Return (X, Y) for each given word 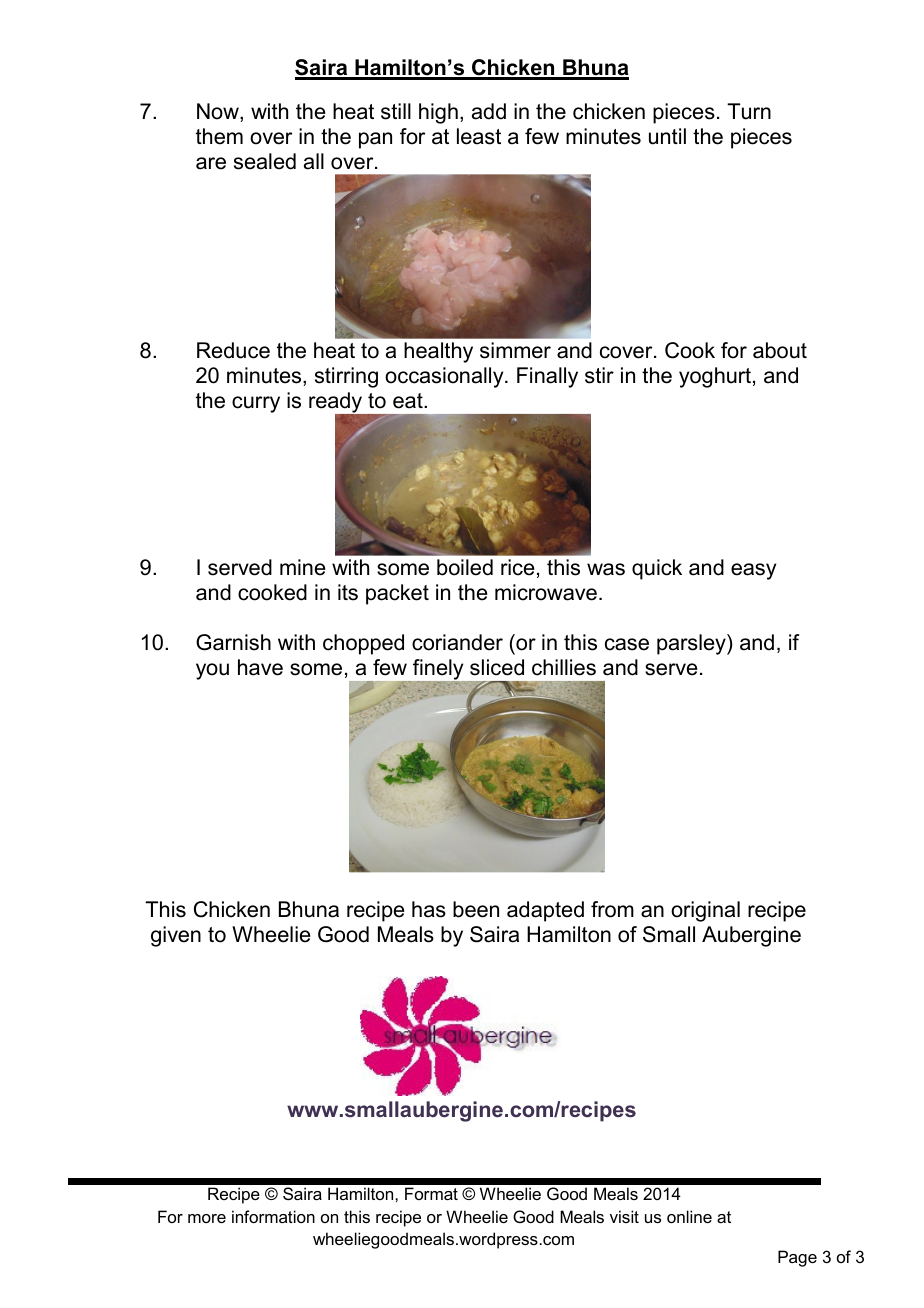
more (207, 1218)
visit (624, 1216)
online (689, 1216)
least (479, 136)
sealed (265, 161)
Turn (749, 111)
